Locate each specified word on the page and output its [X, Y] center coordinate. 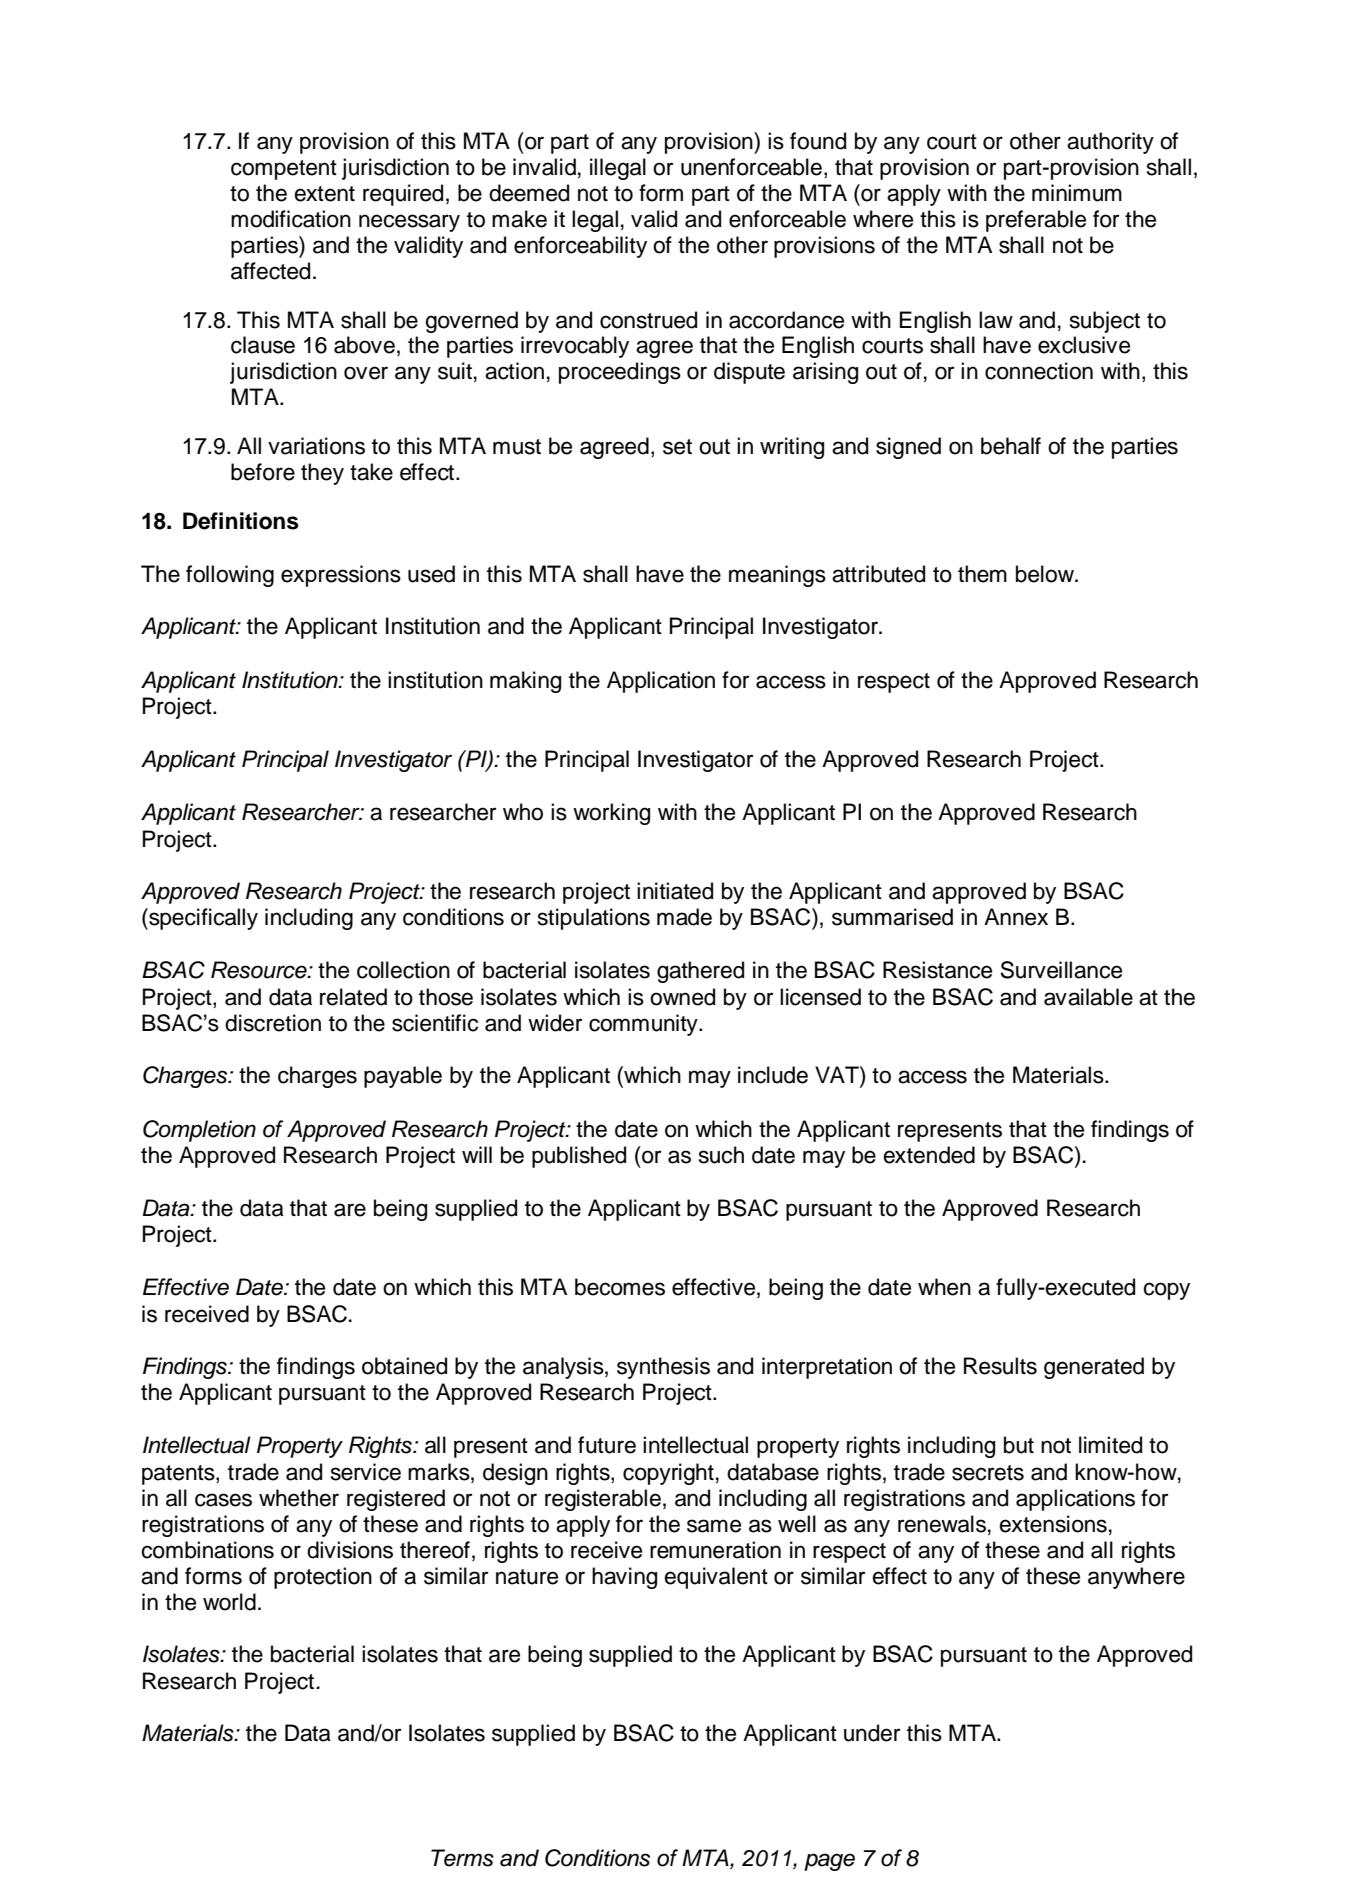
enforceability [580, 247]
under [872, 1733]
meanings [777, 576]
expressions [341, 576]
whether [299, 1498]
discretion [273, 1023]
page [829, 1862]
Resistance [937, 970]
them [982, 574]
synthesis [663, 1368]
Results [1000, 1366]
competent [284, 170]
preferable [1036, 221]
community [644, 1025]
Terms [462, 1858]
